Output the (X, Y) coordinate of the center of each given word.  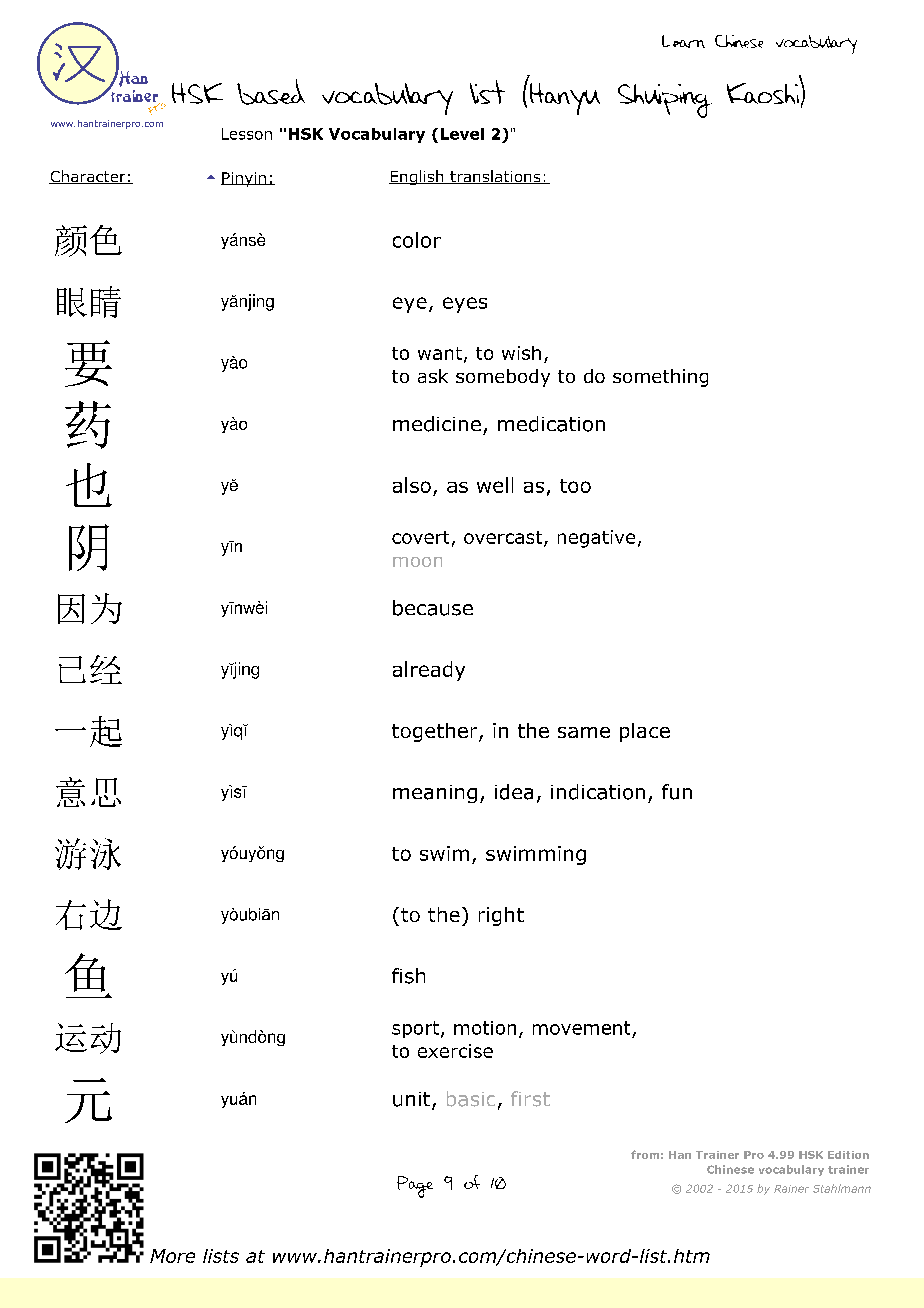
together (436, 732)
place (645, 732)
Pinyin (244, 179)
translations (495, 177)
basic (471, 1099)
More (172, 1256)
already (429, 671)
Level (462, 134)
